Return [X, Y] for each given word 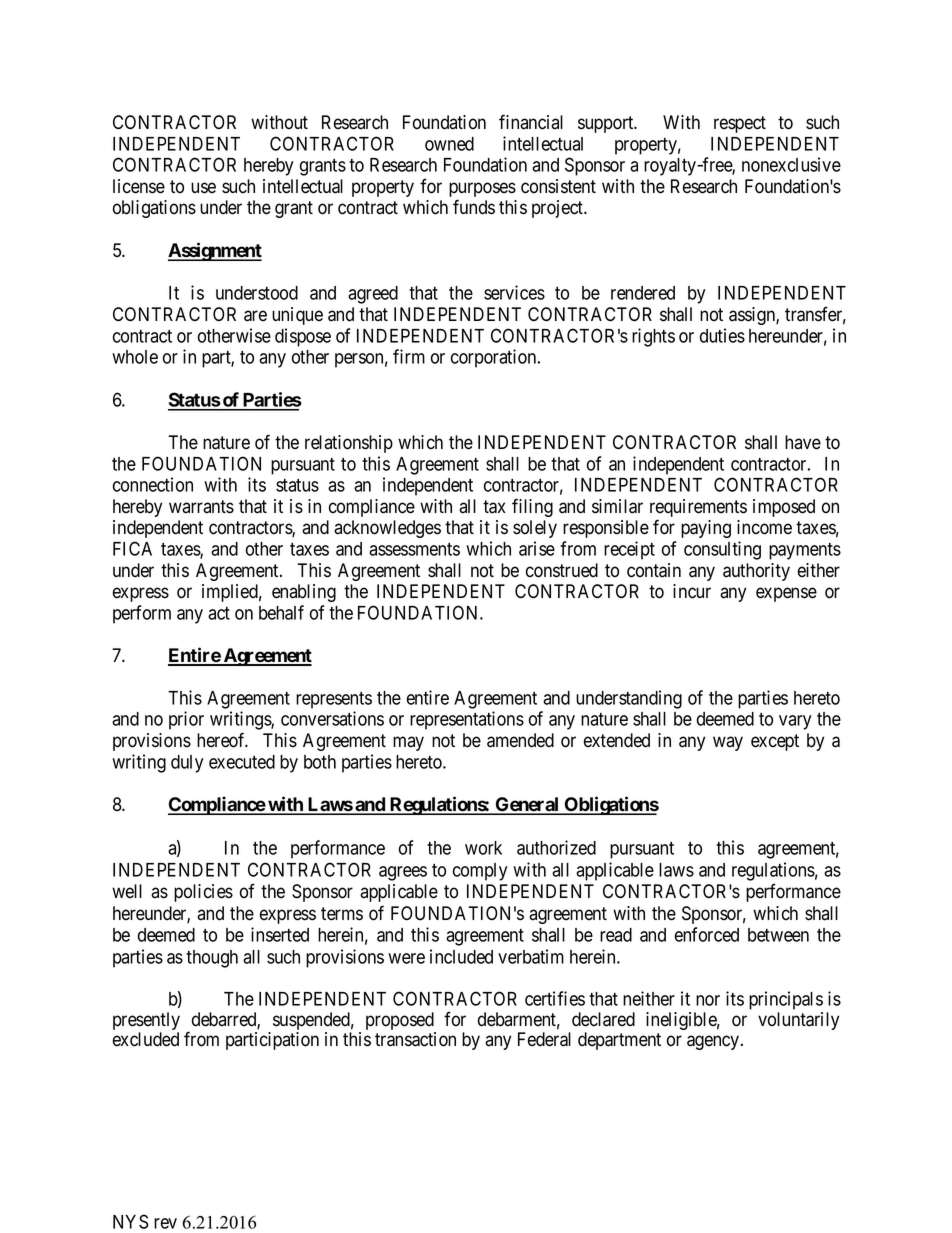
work [483, 848]
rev [165, 1223]
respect [740, 124]
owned [449, 144]
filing [532, 507]
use [203, 188]
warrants [201, 507]
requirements [698, 509]
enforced [707, 934]
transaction [415, 1039]
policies [203, 893]
